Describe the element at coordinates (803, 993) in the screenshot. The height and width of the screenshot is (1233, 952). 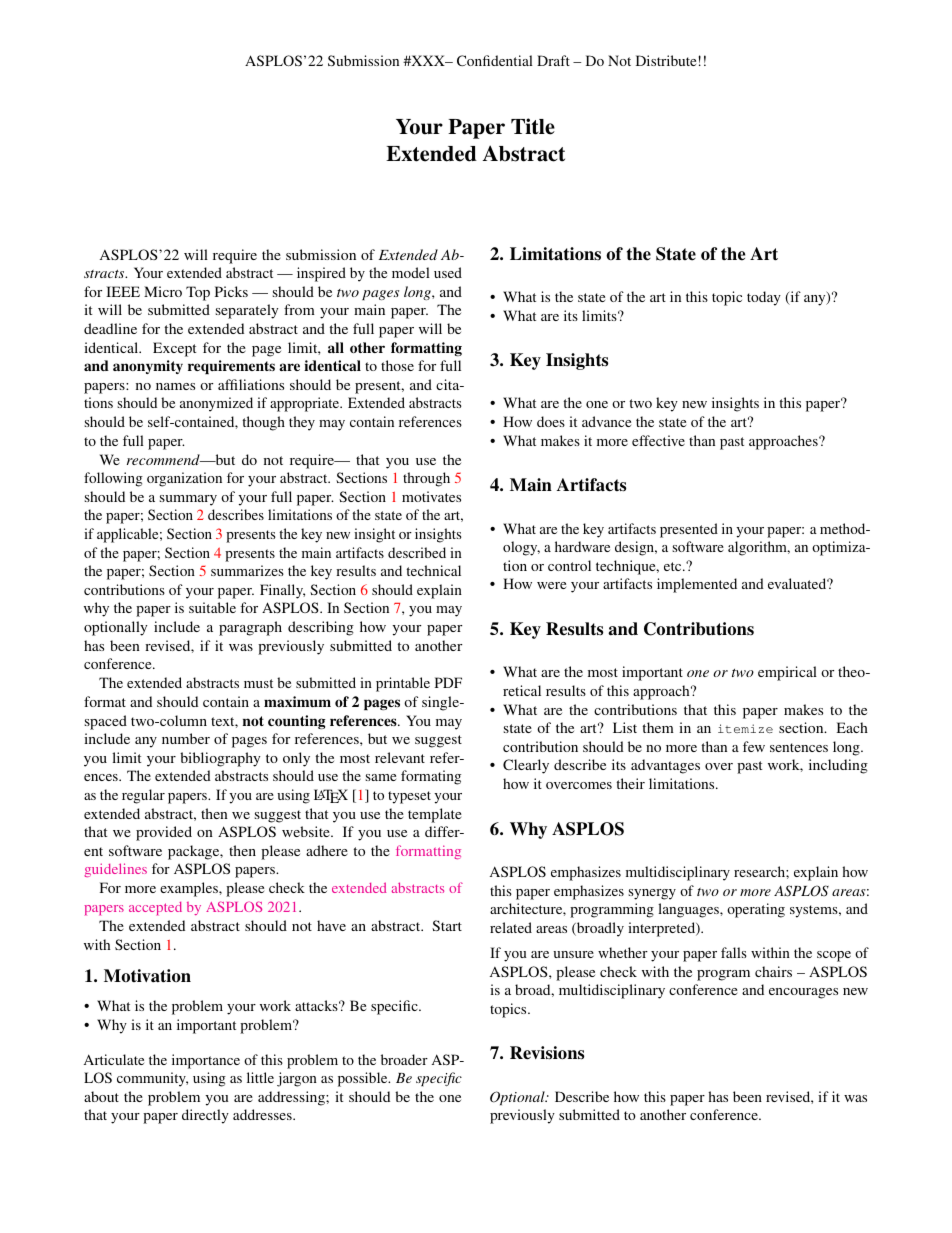
I see `encourages` at that location.
